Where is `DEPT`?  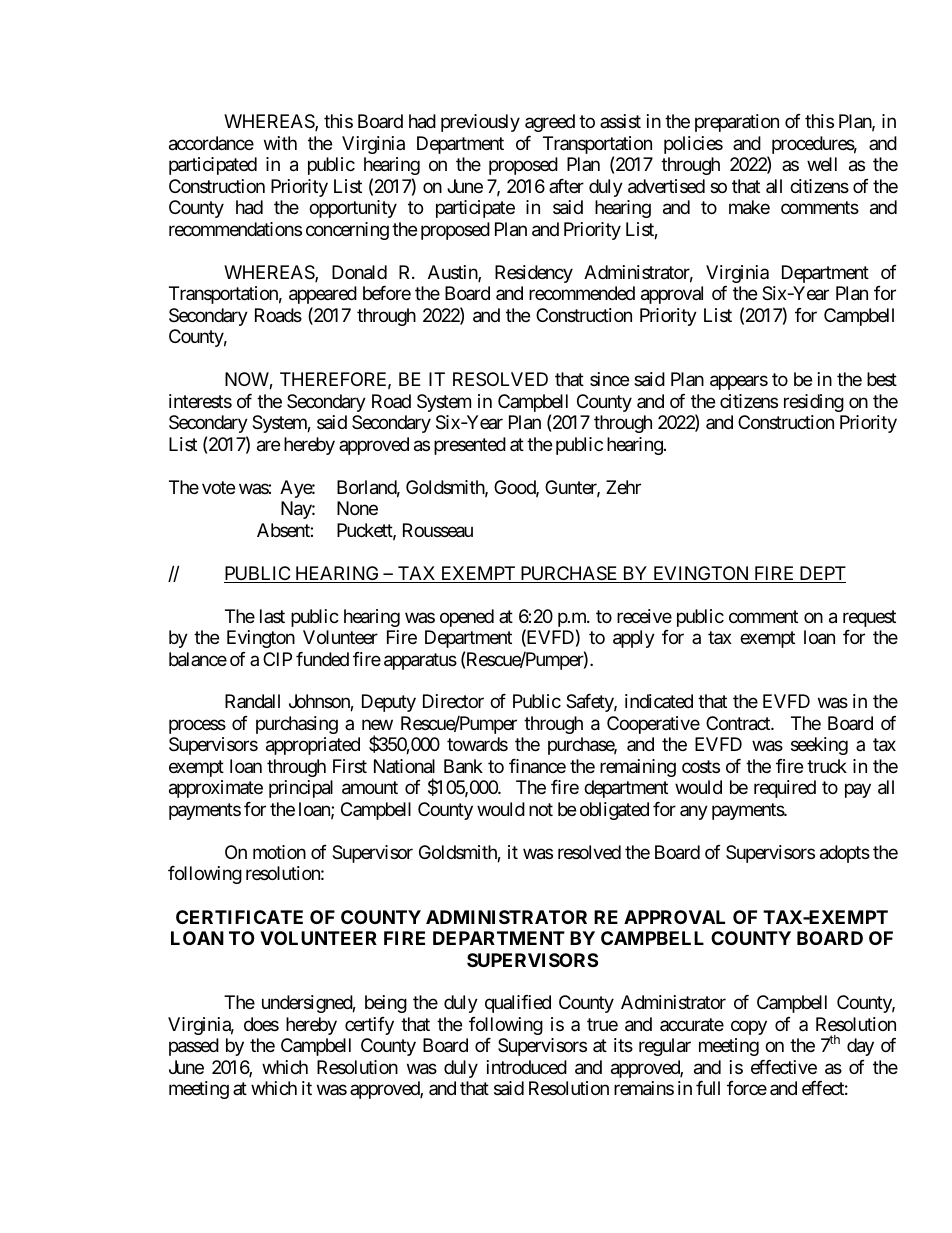
DEPT is located at coordinates (821, 574).
